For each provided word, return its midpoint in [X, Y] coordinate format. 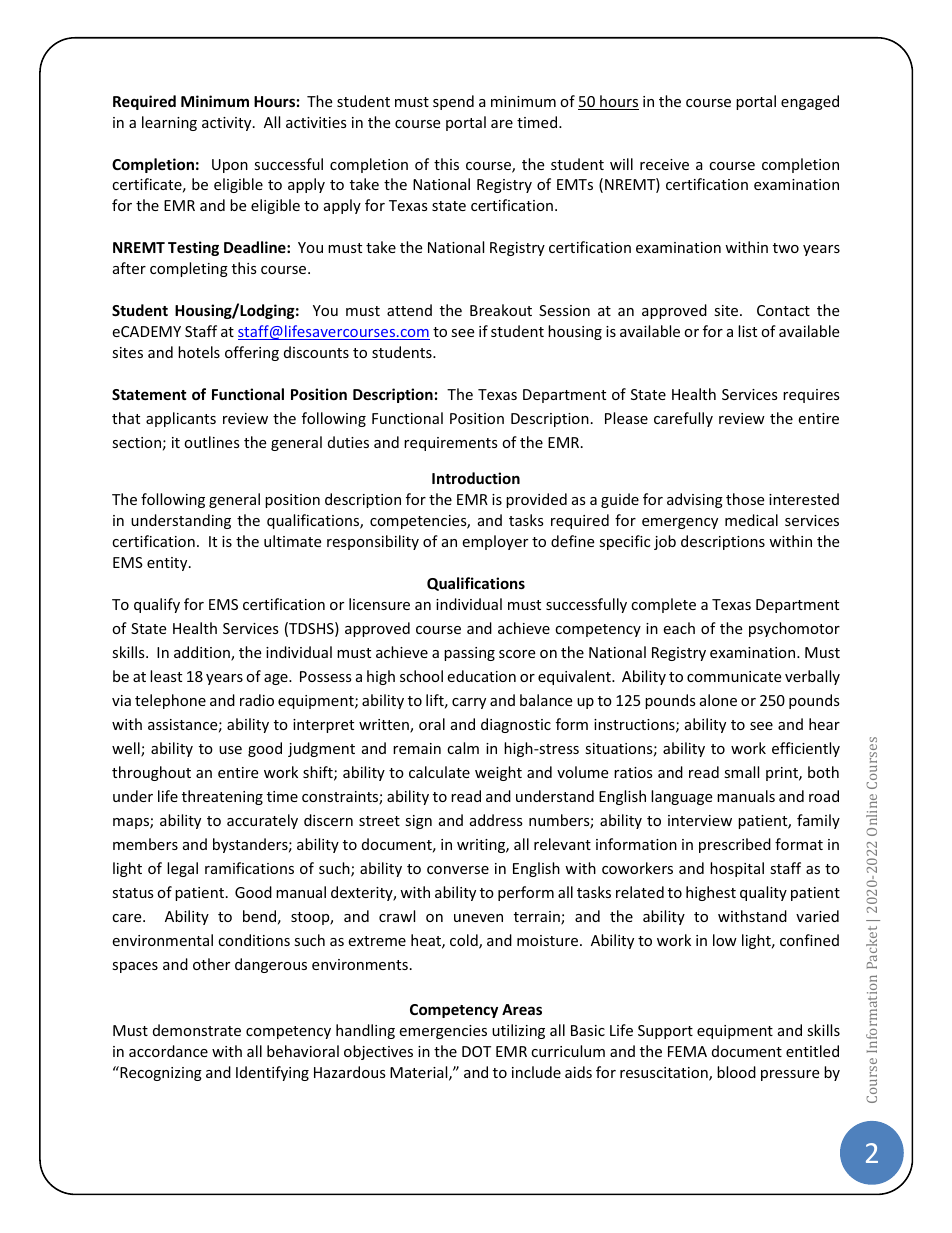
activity [228, 124]
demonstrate [197, 1030]
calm [463, 748]
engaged [810, 102]
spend [453, 102]
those [745, 499]
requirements [451, 444]
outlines [212, 442]
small [741, 772]
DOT [476, 1051]
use [230, 750]
